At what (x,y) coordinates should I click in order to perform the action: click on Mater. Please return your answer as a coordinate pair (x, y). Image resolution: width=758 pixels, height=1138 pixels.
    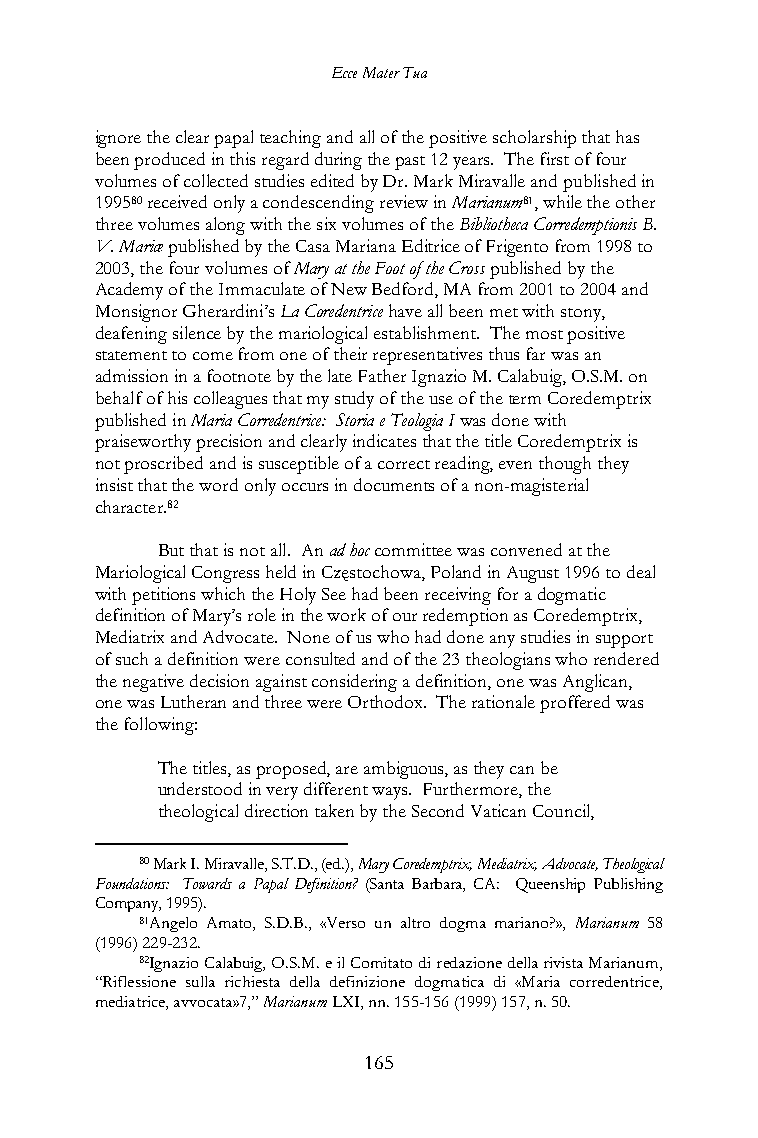
    Looking at the image, I should click on (381, 72).
